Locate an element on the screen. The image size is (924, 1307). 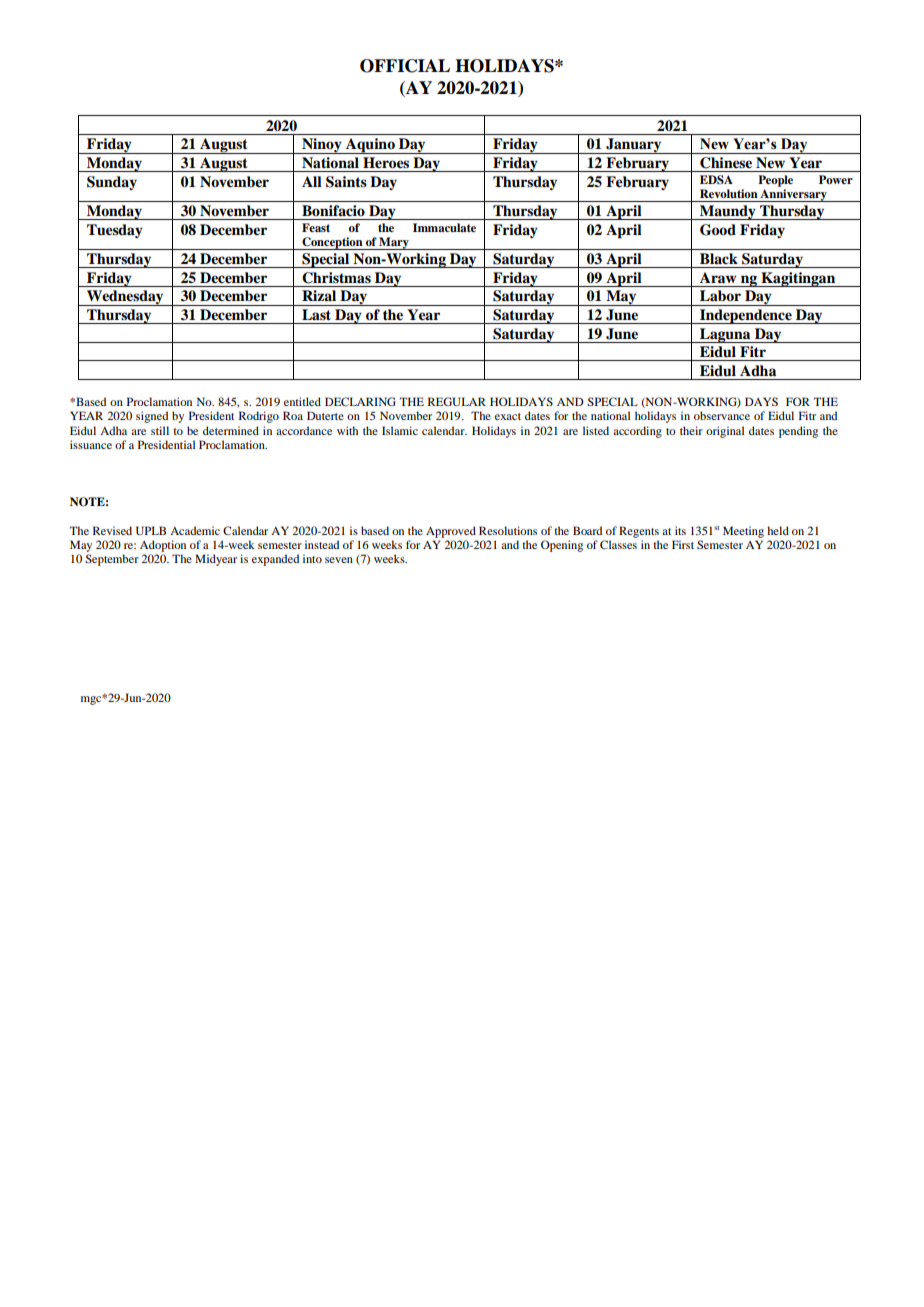
January is located at coordinates (634, 146).
